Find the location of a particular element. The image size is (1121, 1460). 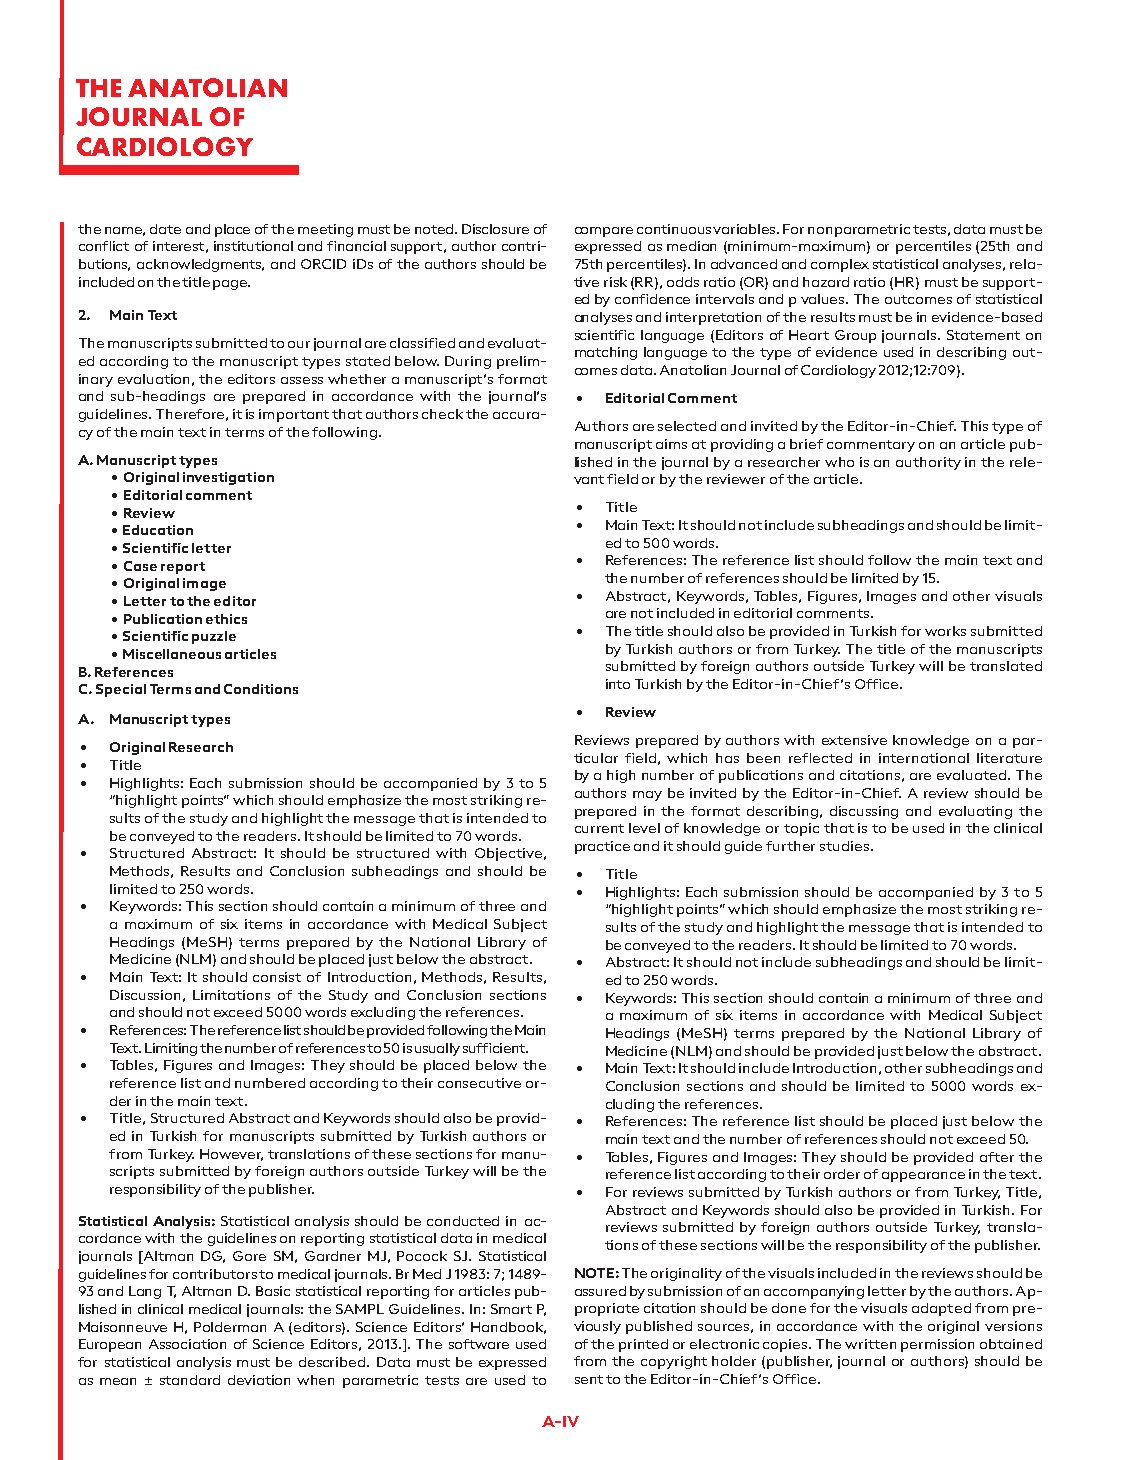

compare is located at coordinates (604, 232).
